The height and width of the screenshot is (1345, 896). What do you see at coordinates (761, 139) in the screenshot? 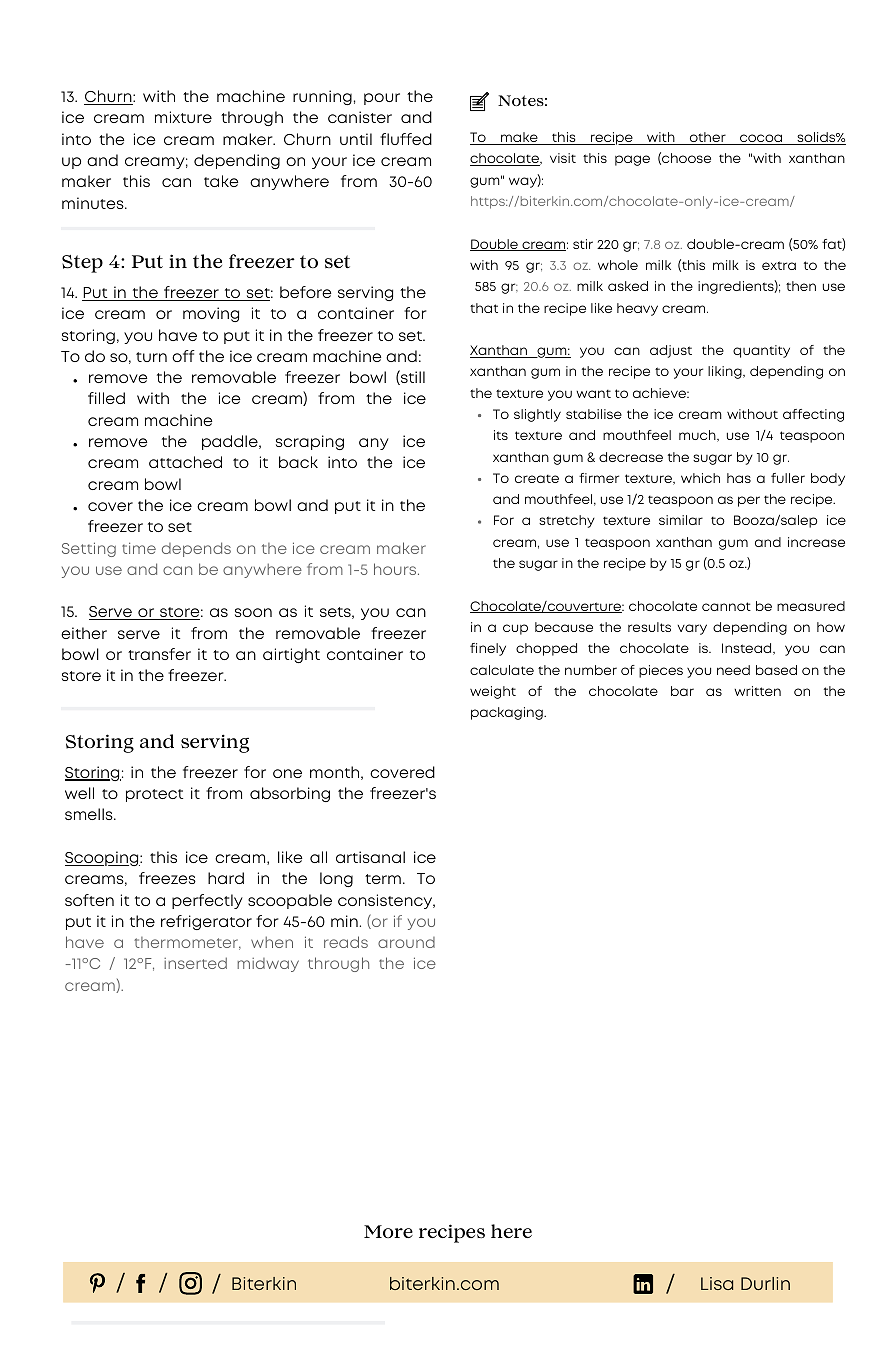
I see `cocoa` at bounding box center [761, 139].
